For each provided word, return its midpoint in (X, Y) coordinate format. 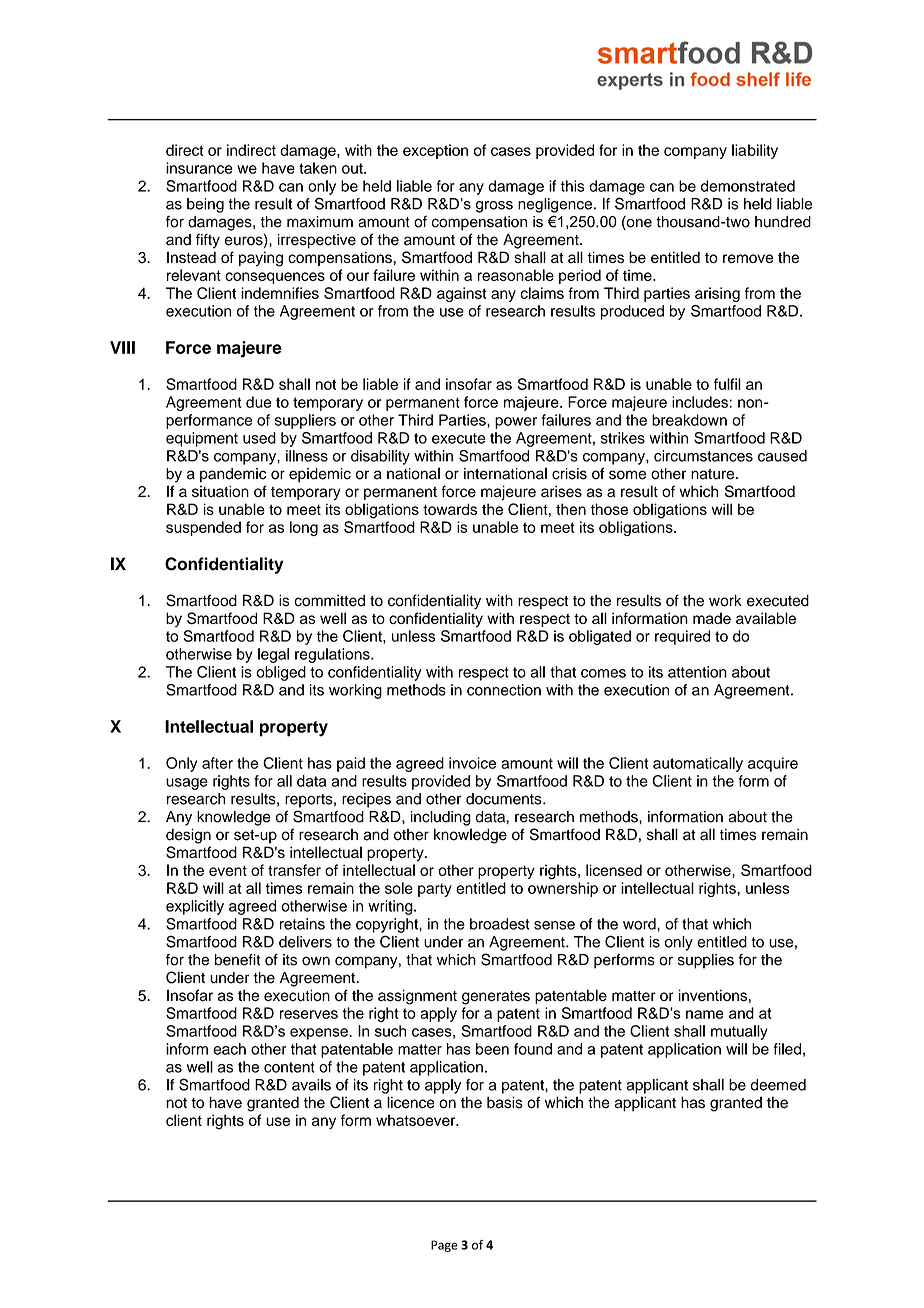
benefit (238, 960)
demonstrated (748, 186)
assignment (417, 997)
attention (697, 672)
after (217, 763)
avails (311, 1085)
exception (435, 151)
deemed (778, 1085)
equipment (202, 439)
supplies (706, 961)
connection (504, 690)
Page (444, 1246)
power (516, 423)
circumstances (703, 456)
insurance (199, 168)
